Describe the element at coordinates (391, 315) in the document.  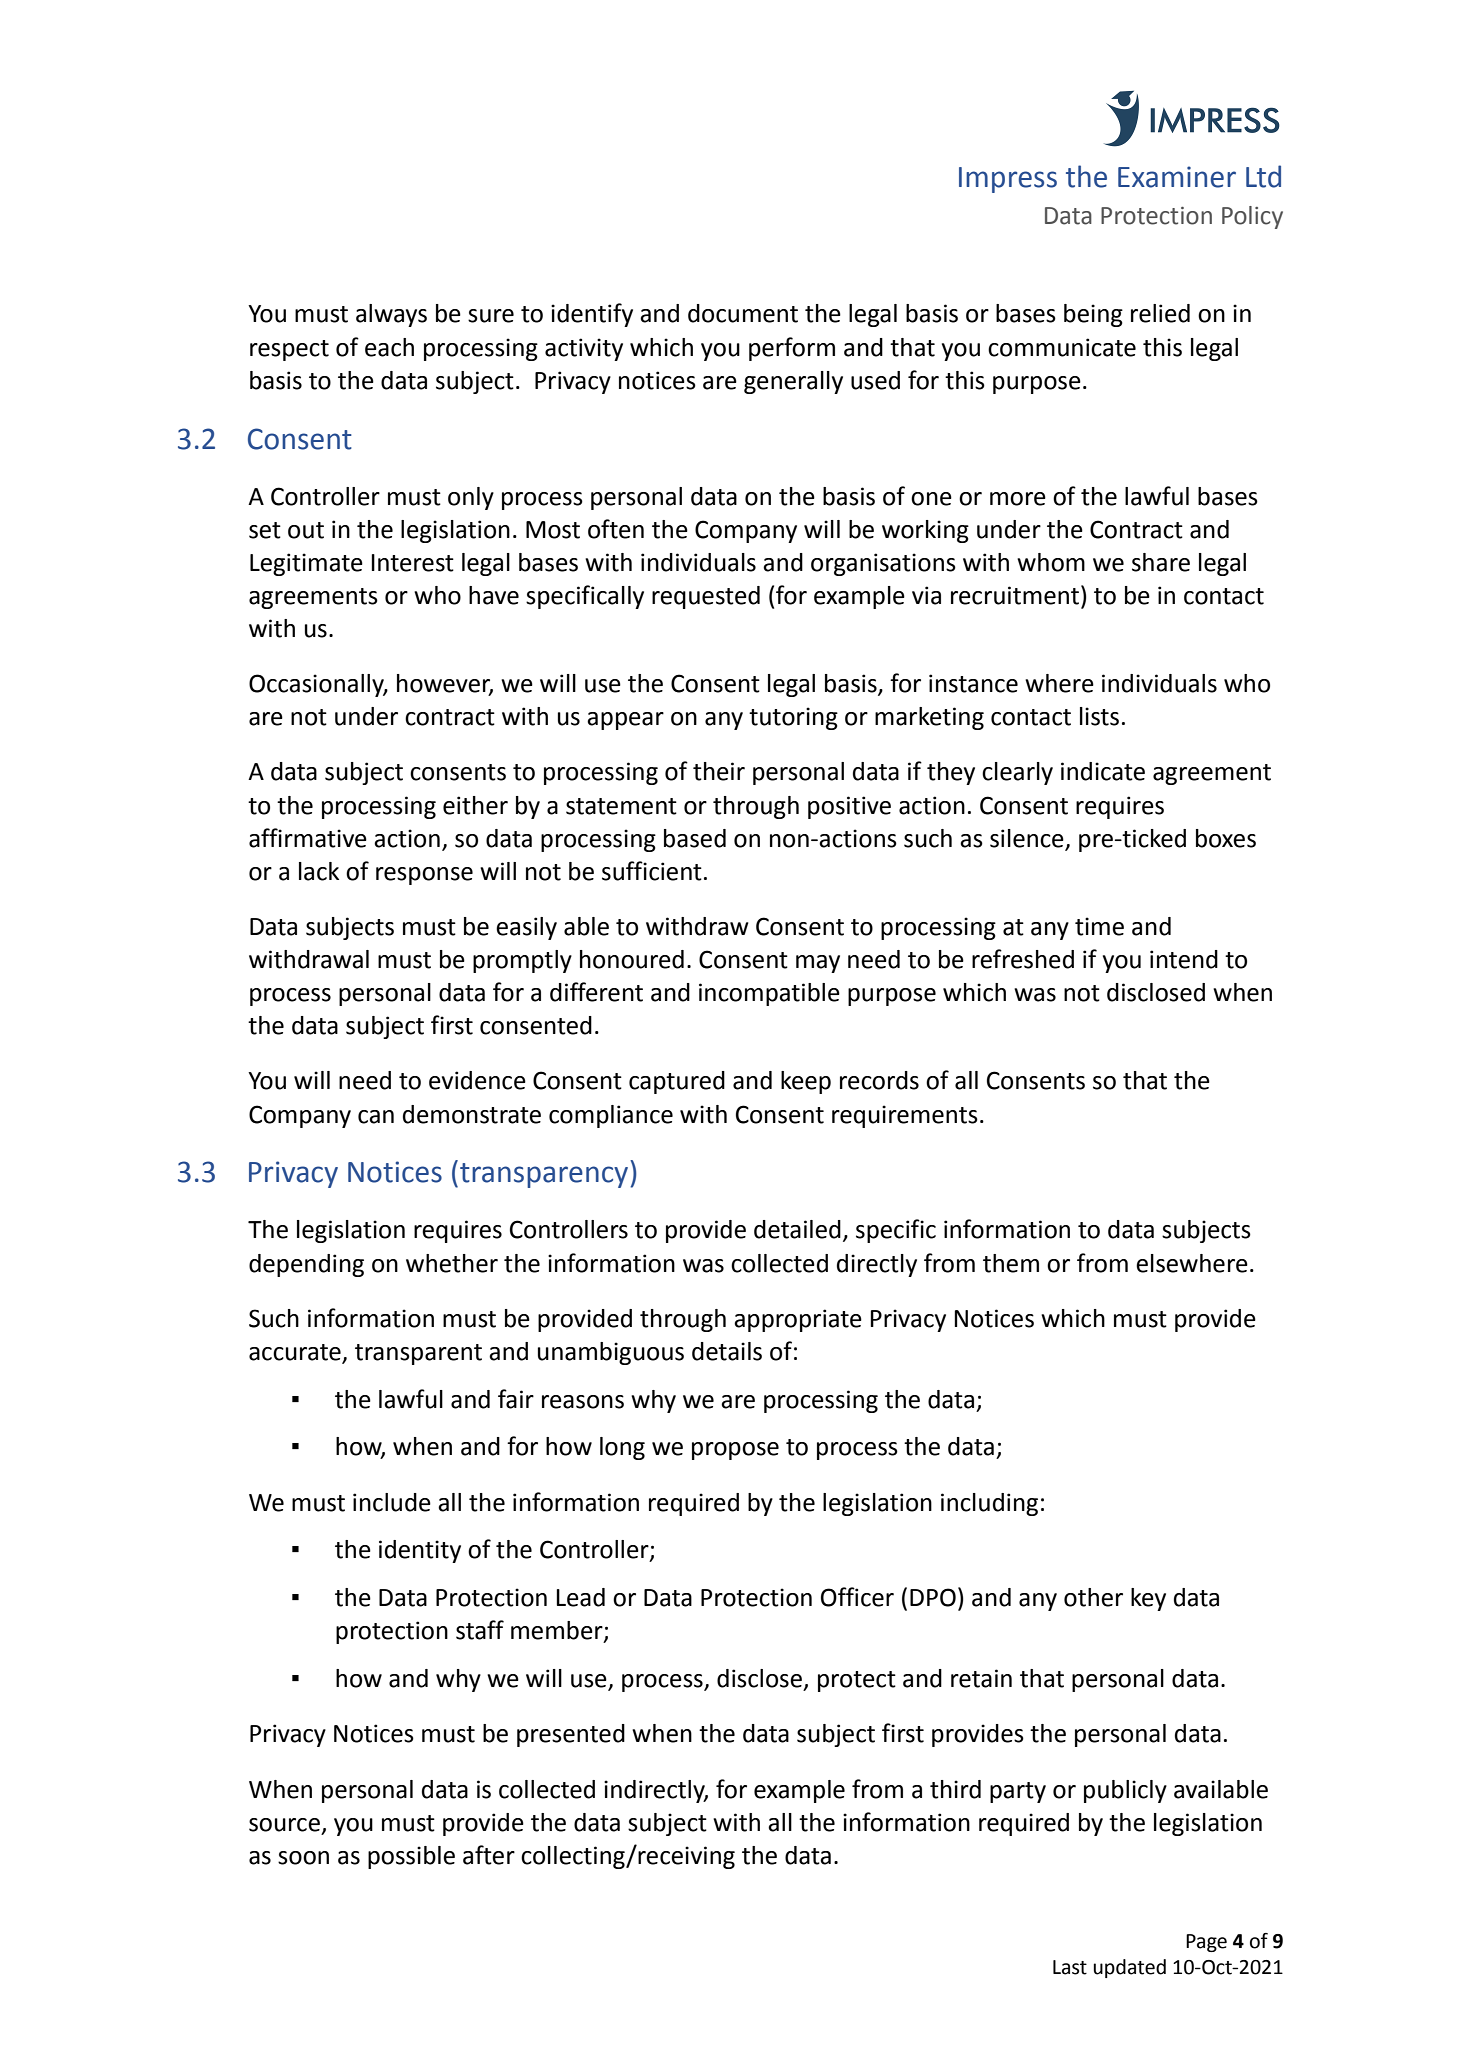
I see `always` at that location.
